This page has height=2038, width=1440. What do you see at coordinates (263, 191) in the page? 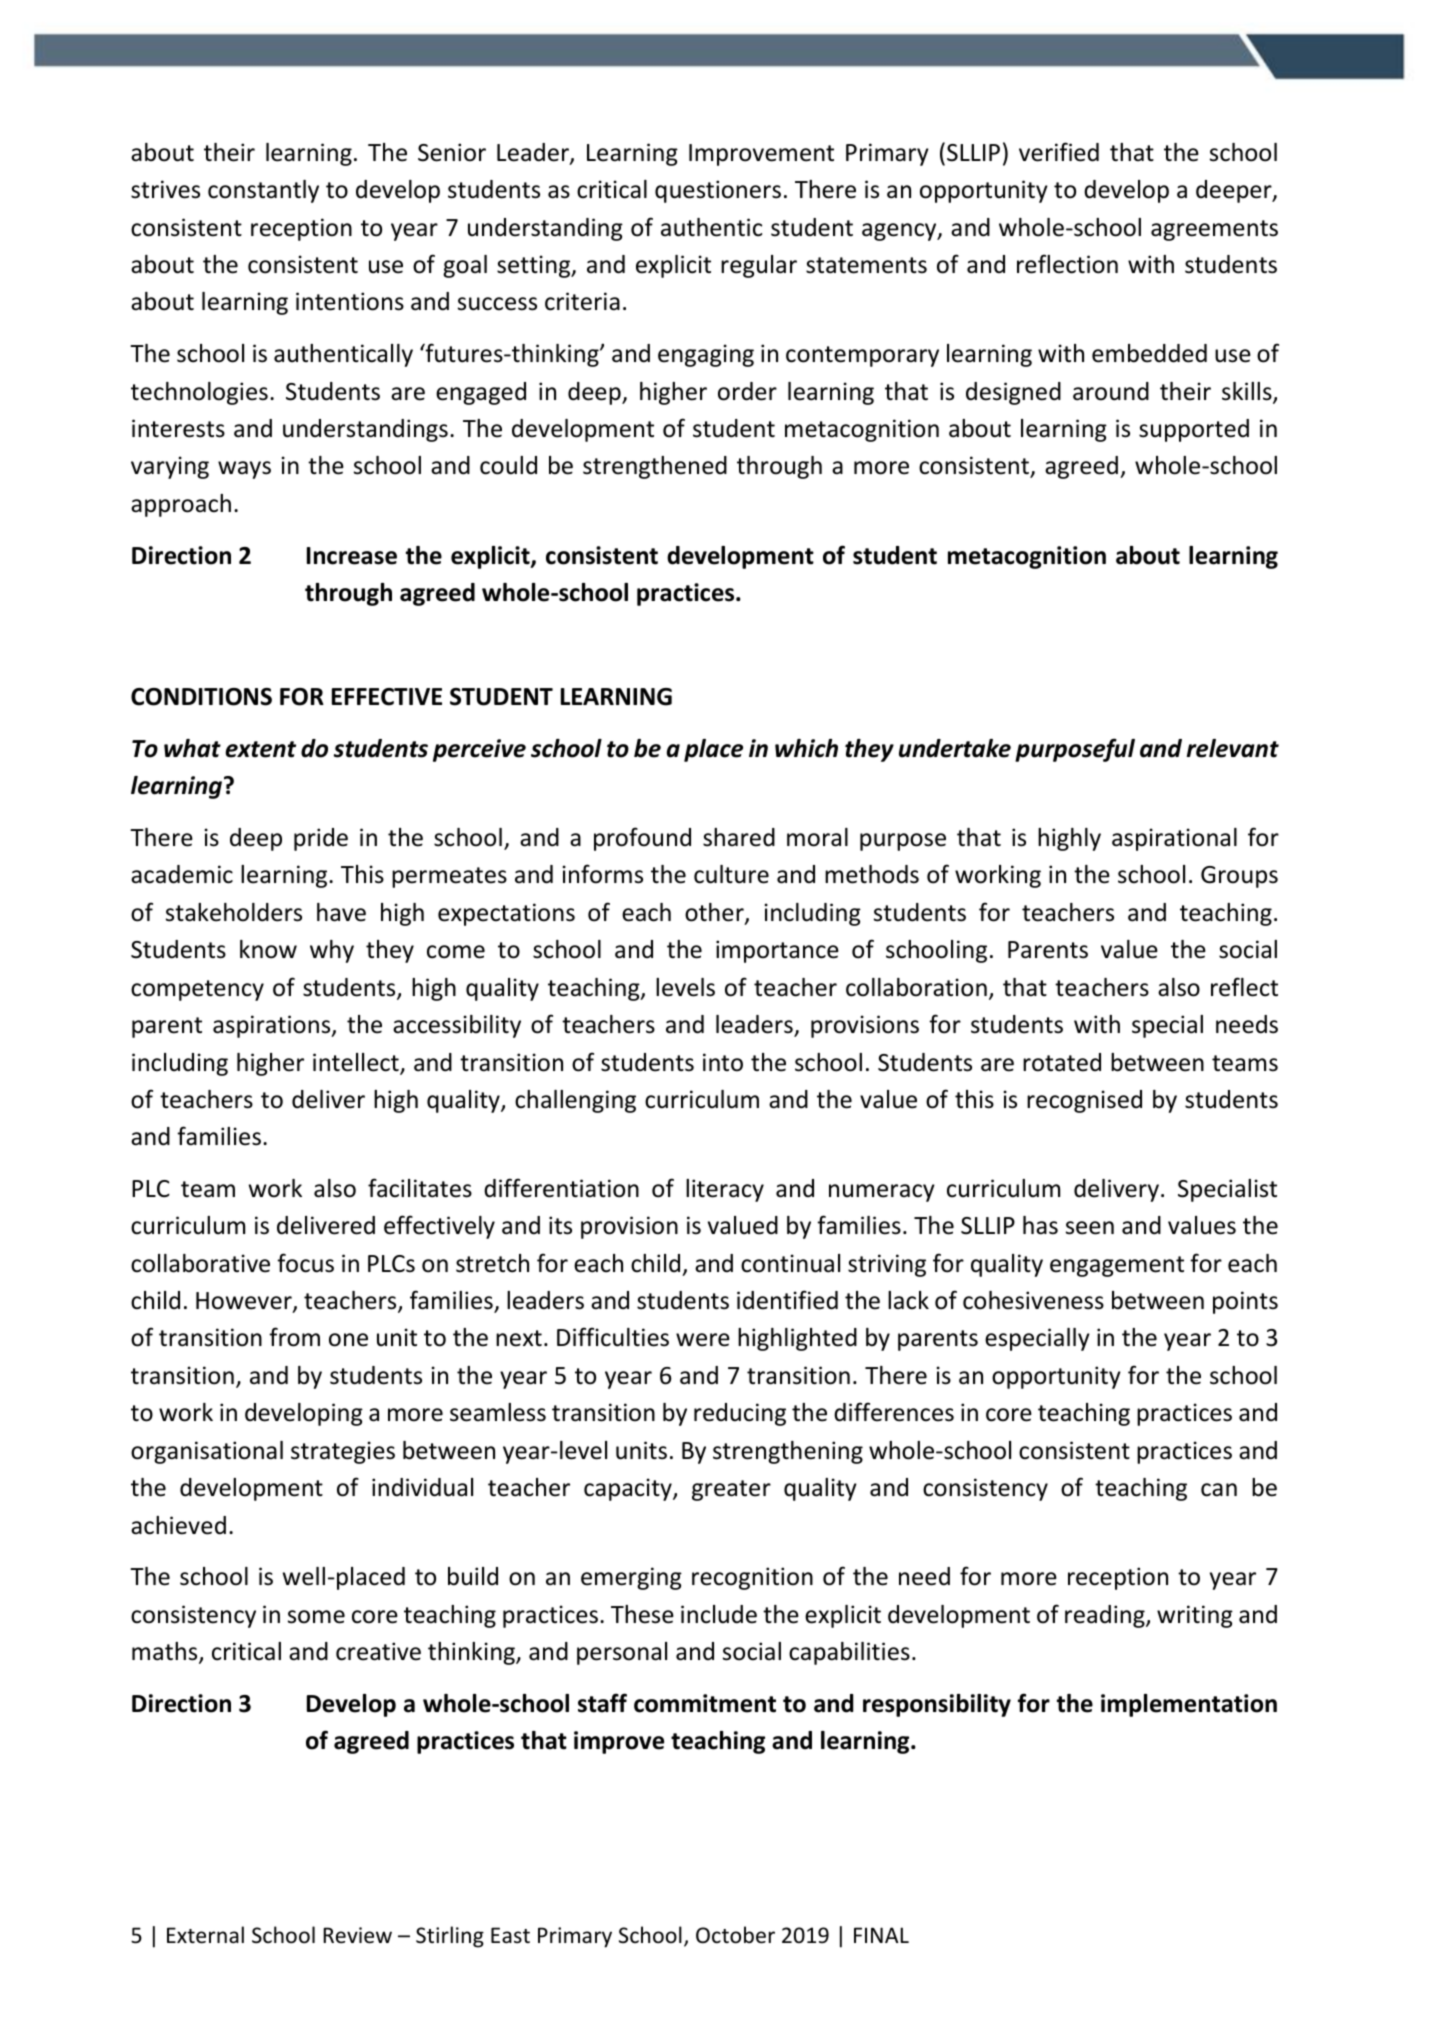
I see `constantly` at bounding box center [263, 191].
